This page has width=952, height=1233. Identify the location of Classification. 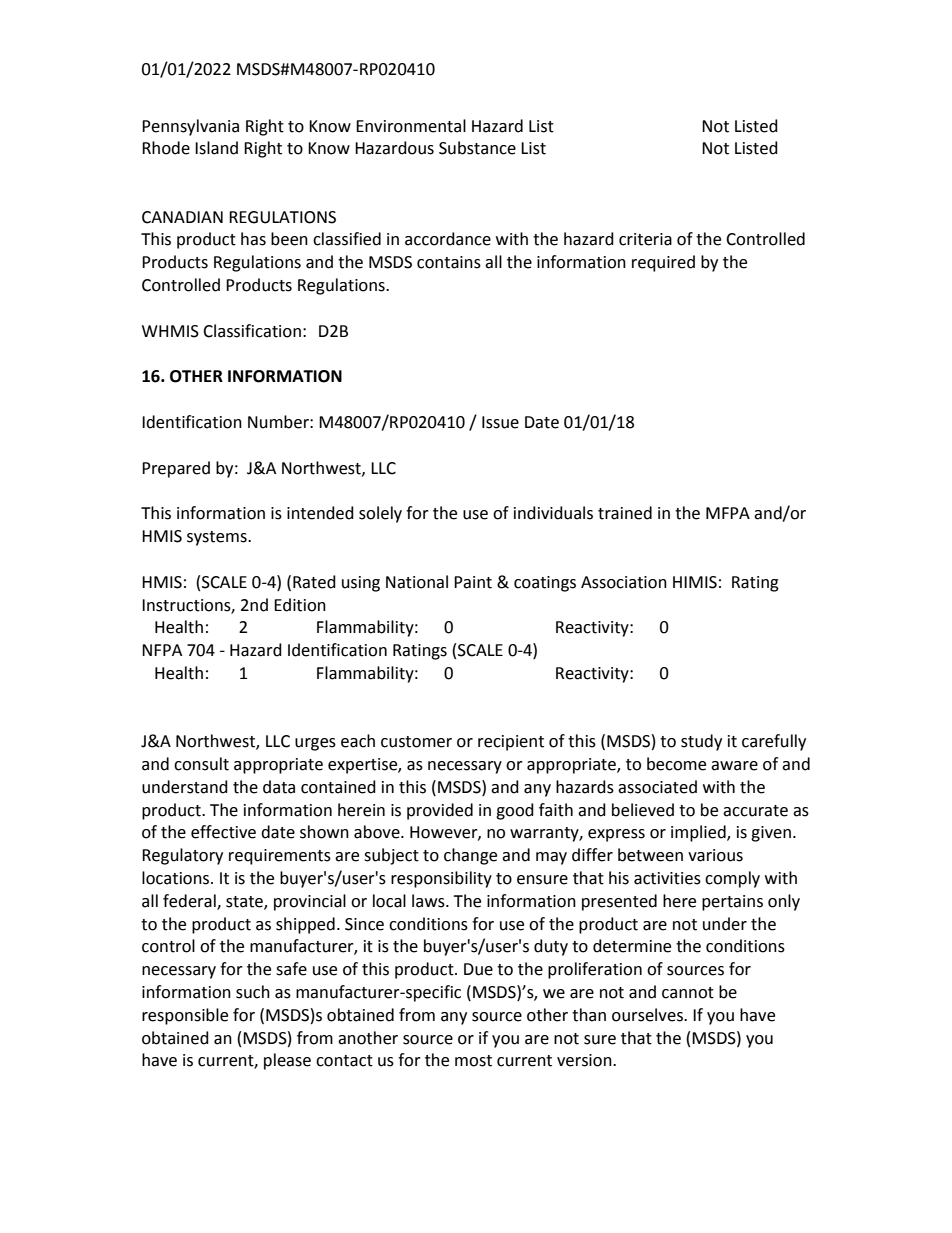
(252, 331).
